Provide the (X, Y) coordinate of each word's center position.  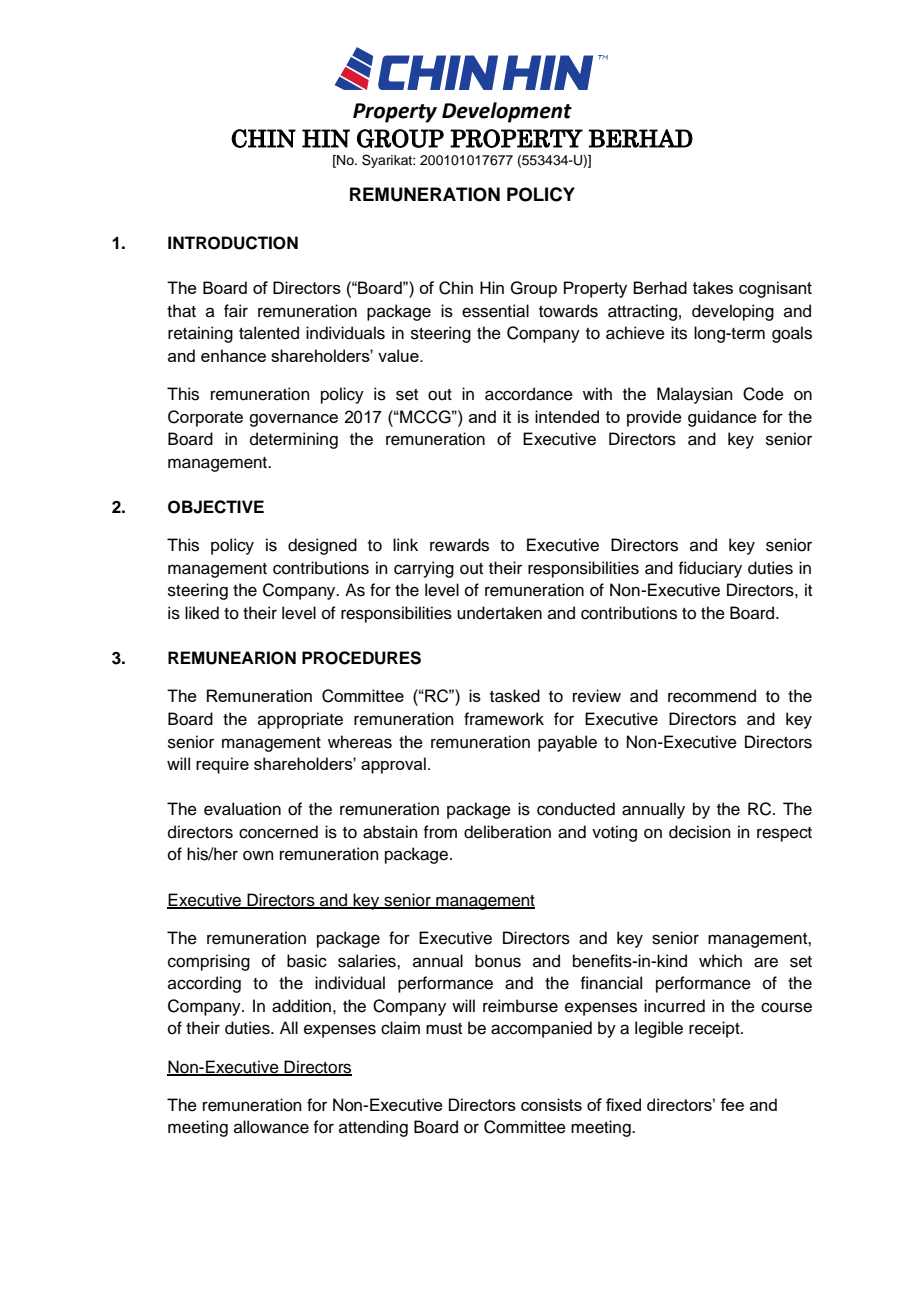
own (258, 855)
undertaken (499, 613)
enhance (233, 355)
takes (713, 287)
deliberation (507, 832)
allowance (271, 1127)
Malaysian (695, 395)
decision (700, 832)
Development (507, 112)
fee (732, 1104)
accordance (529, 394)
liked (202, 613)
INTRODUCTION (233, 243)
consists (551, 1104)
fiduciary (710, 569)
